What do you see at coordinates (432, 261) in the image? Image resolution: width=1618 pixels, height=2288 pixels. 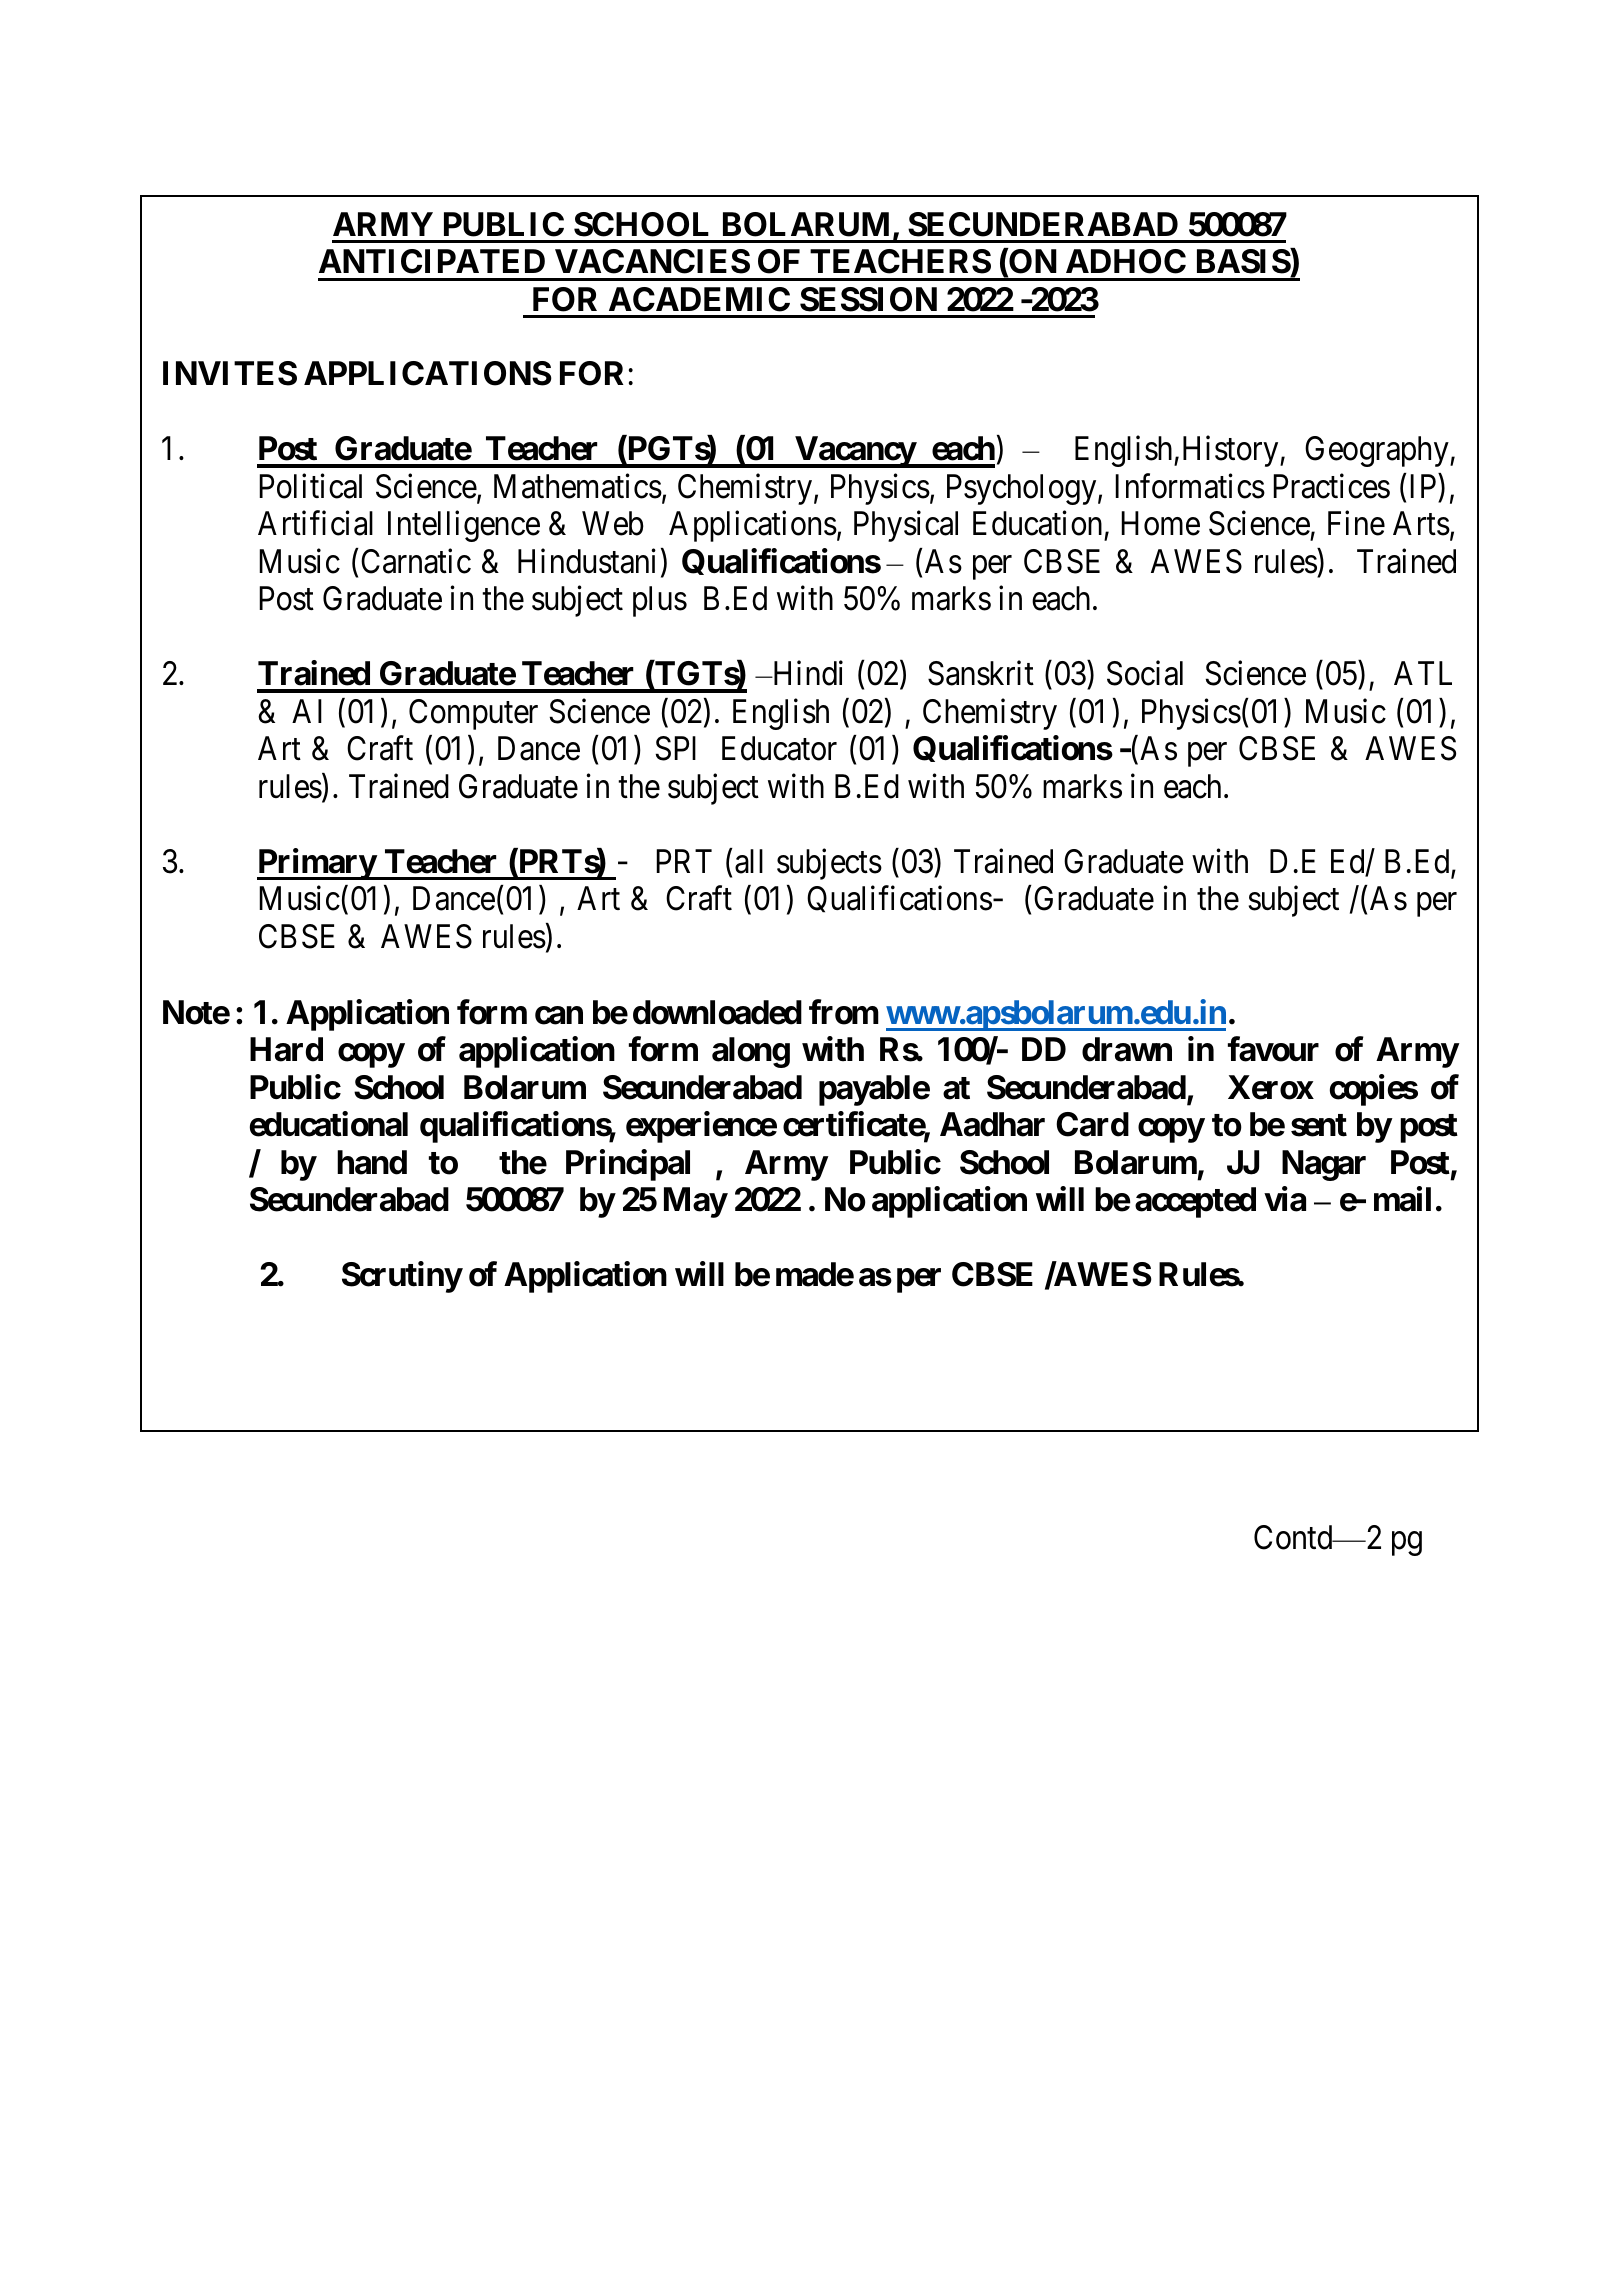 I see `ANTICIPATED` at bounding box center [432, 261].
